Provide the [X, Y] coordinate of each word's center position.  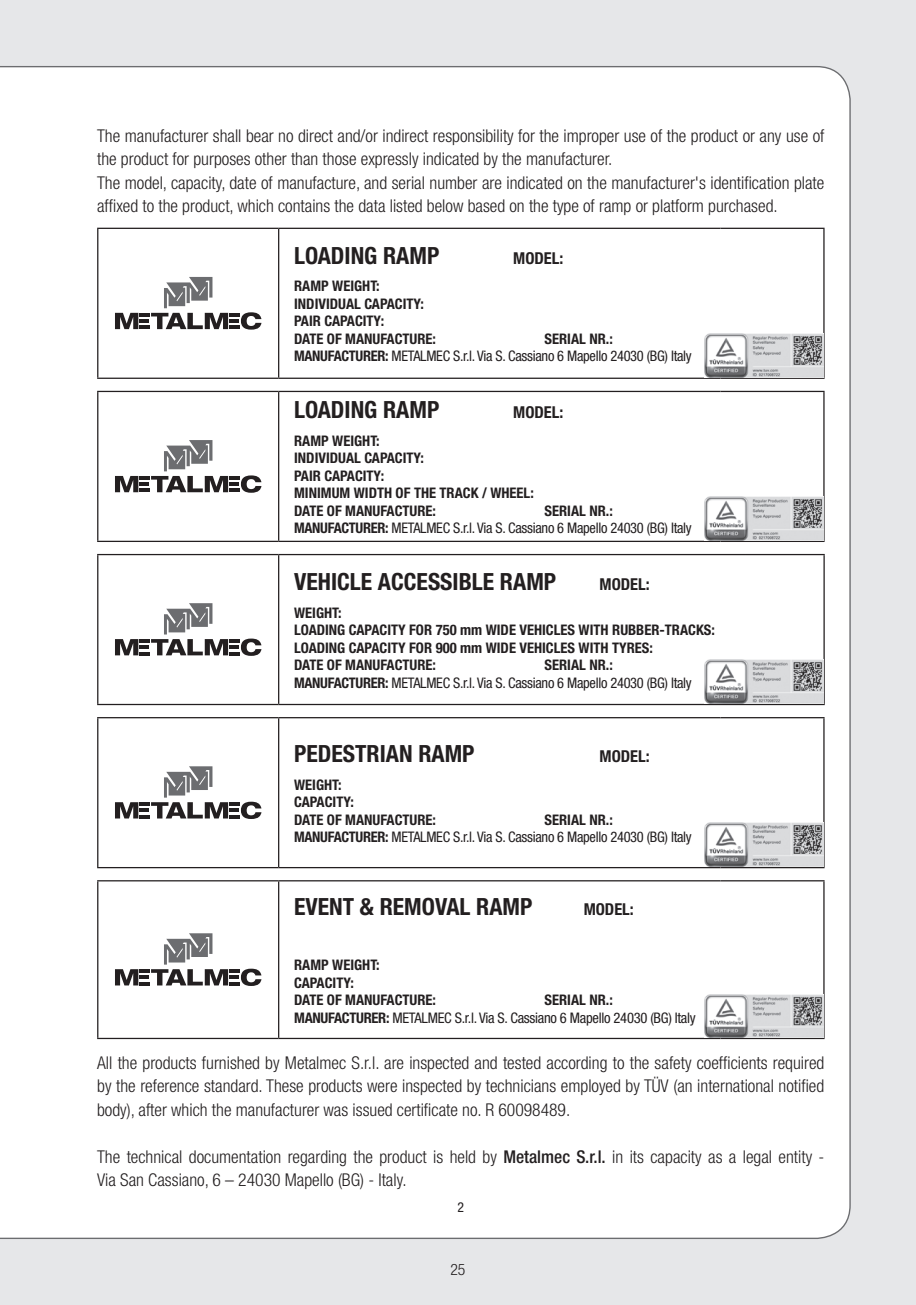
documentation [235, 1156]
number [453, 182]
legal [757, 1158]
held [462, 1156]
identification [750, 182]
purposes [222, 161]
